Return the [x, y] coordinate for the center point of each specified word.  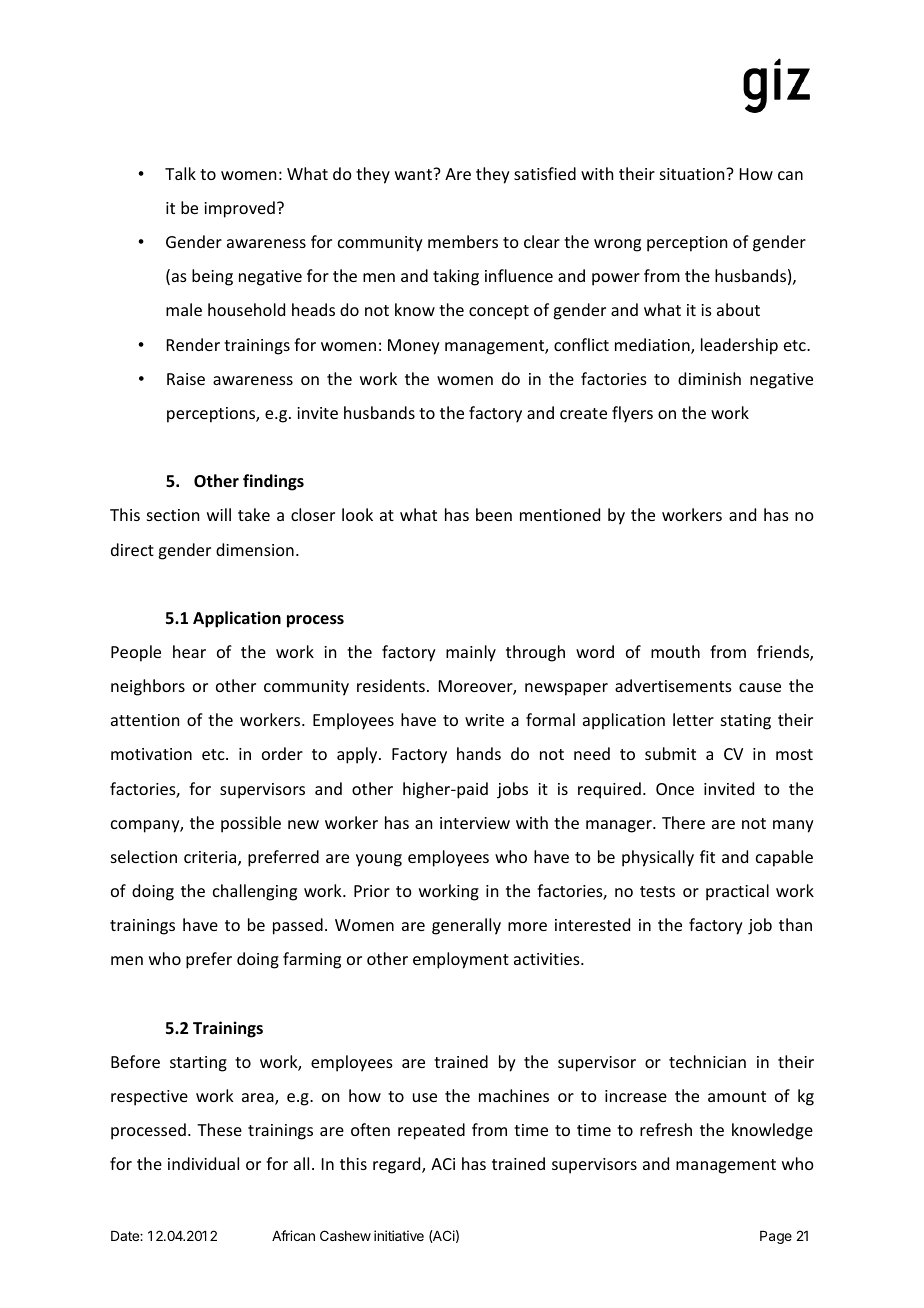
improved [239, 209]
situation [693, 174]
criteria [211, 858]
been [494, 514]
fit [707, 856]
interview [475, 823]
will [219, 514]
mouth [675, 651]
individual [203, 1163]
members [463, 241]
